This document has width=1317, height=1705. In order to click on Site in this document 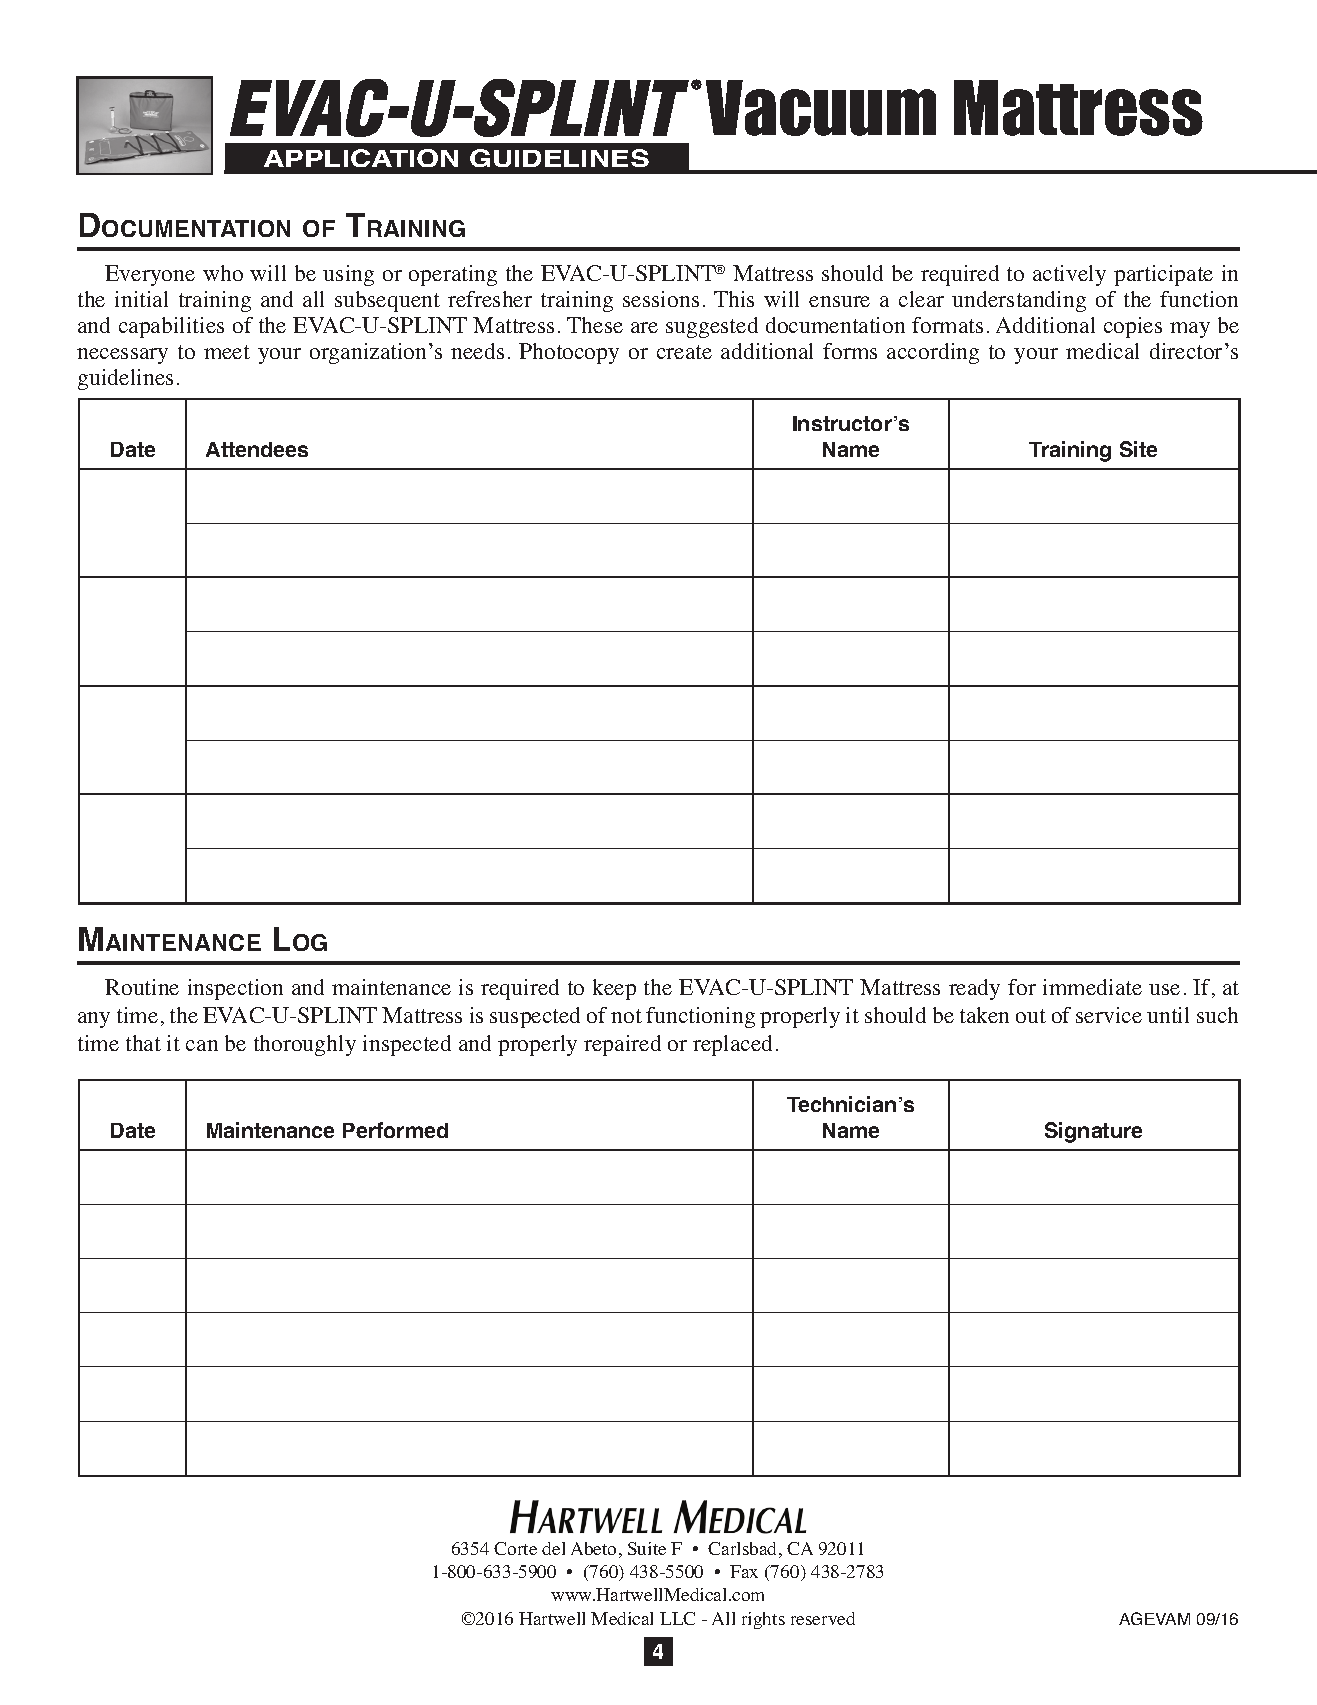, I will do `click(1138, 449)`.
